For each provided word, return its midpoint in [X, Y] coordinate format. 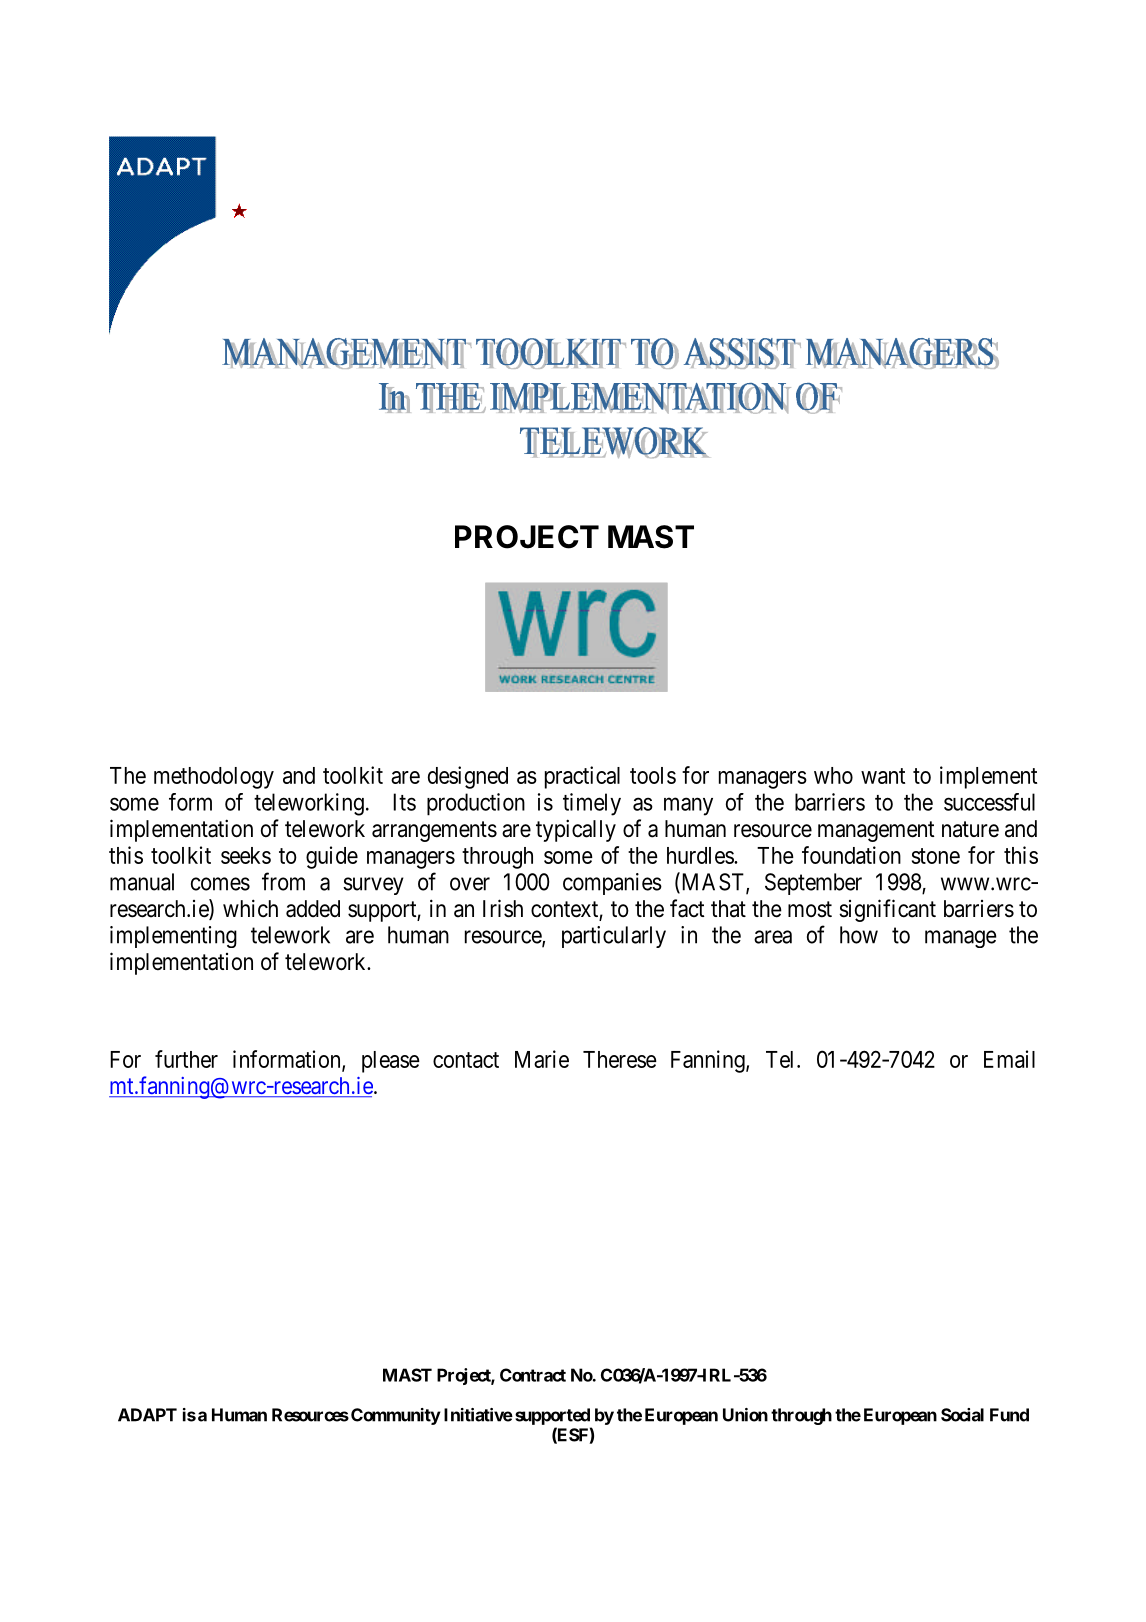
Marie [542, 1059]
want [883, 776]
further [186, 1059]
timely [592, 804]
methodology [214, 778]
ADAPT [147, 1415]
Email [1009, 1059]
